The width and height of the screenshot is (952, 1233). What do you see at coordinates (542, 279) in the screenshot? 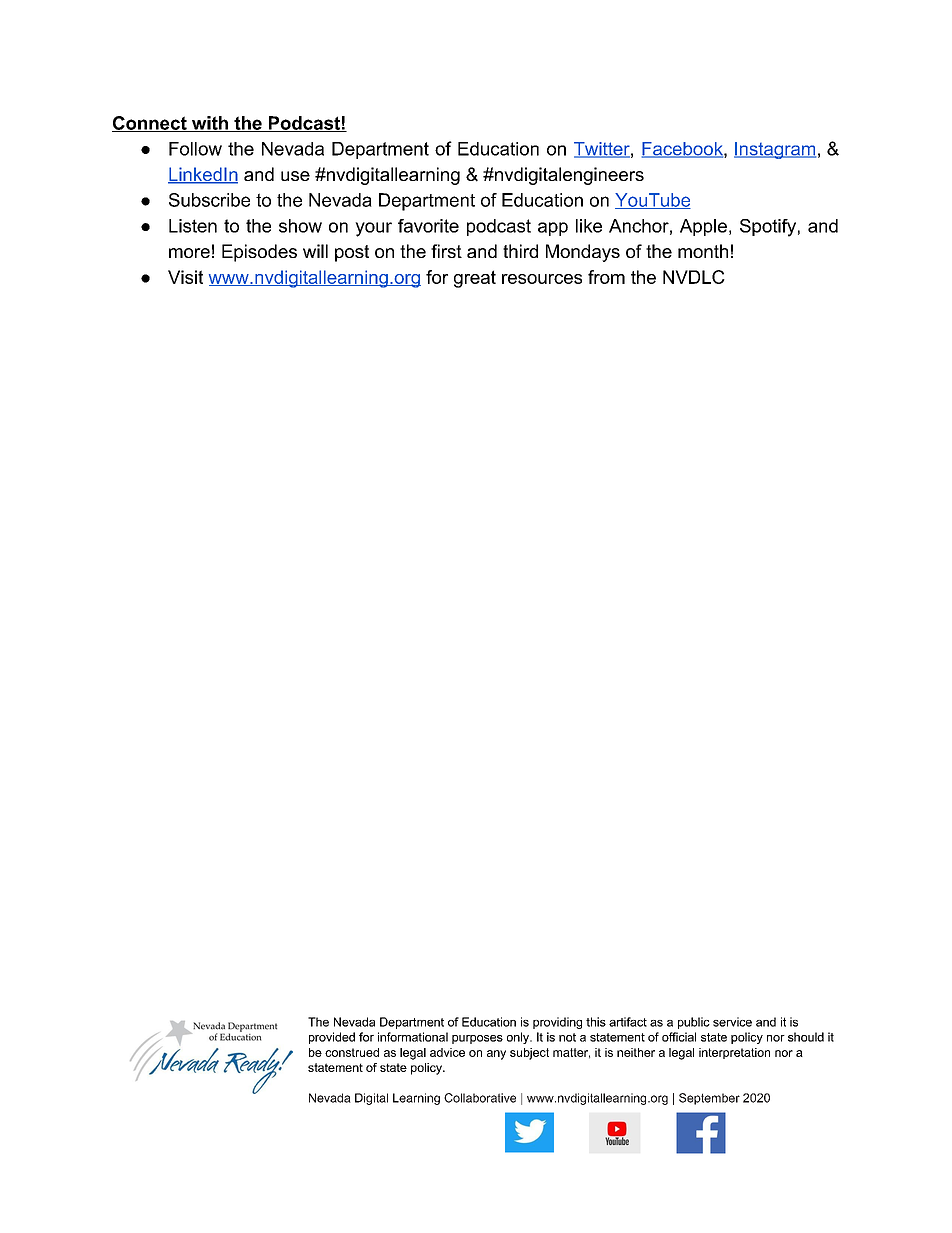
I see `resources` at bounding box center [542, 279].
